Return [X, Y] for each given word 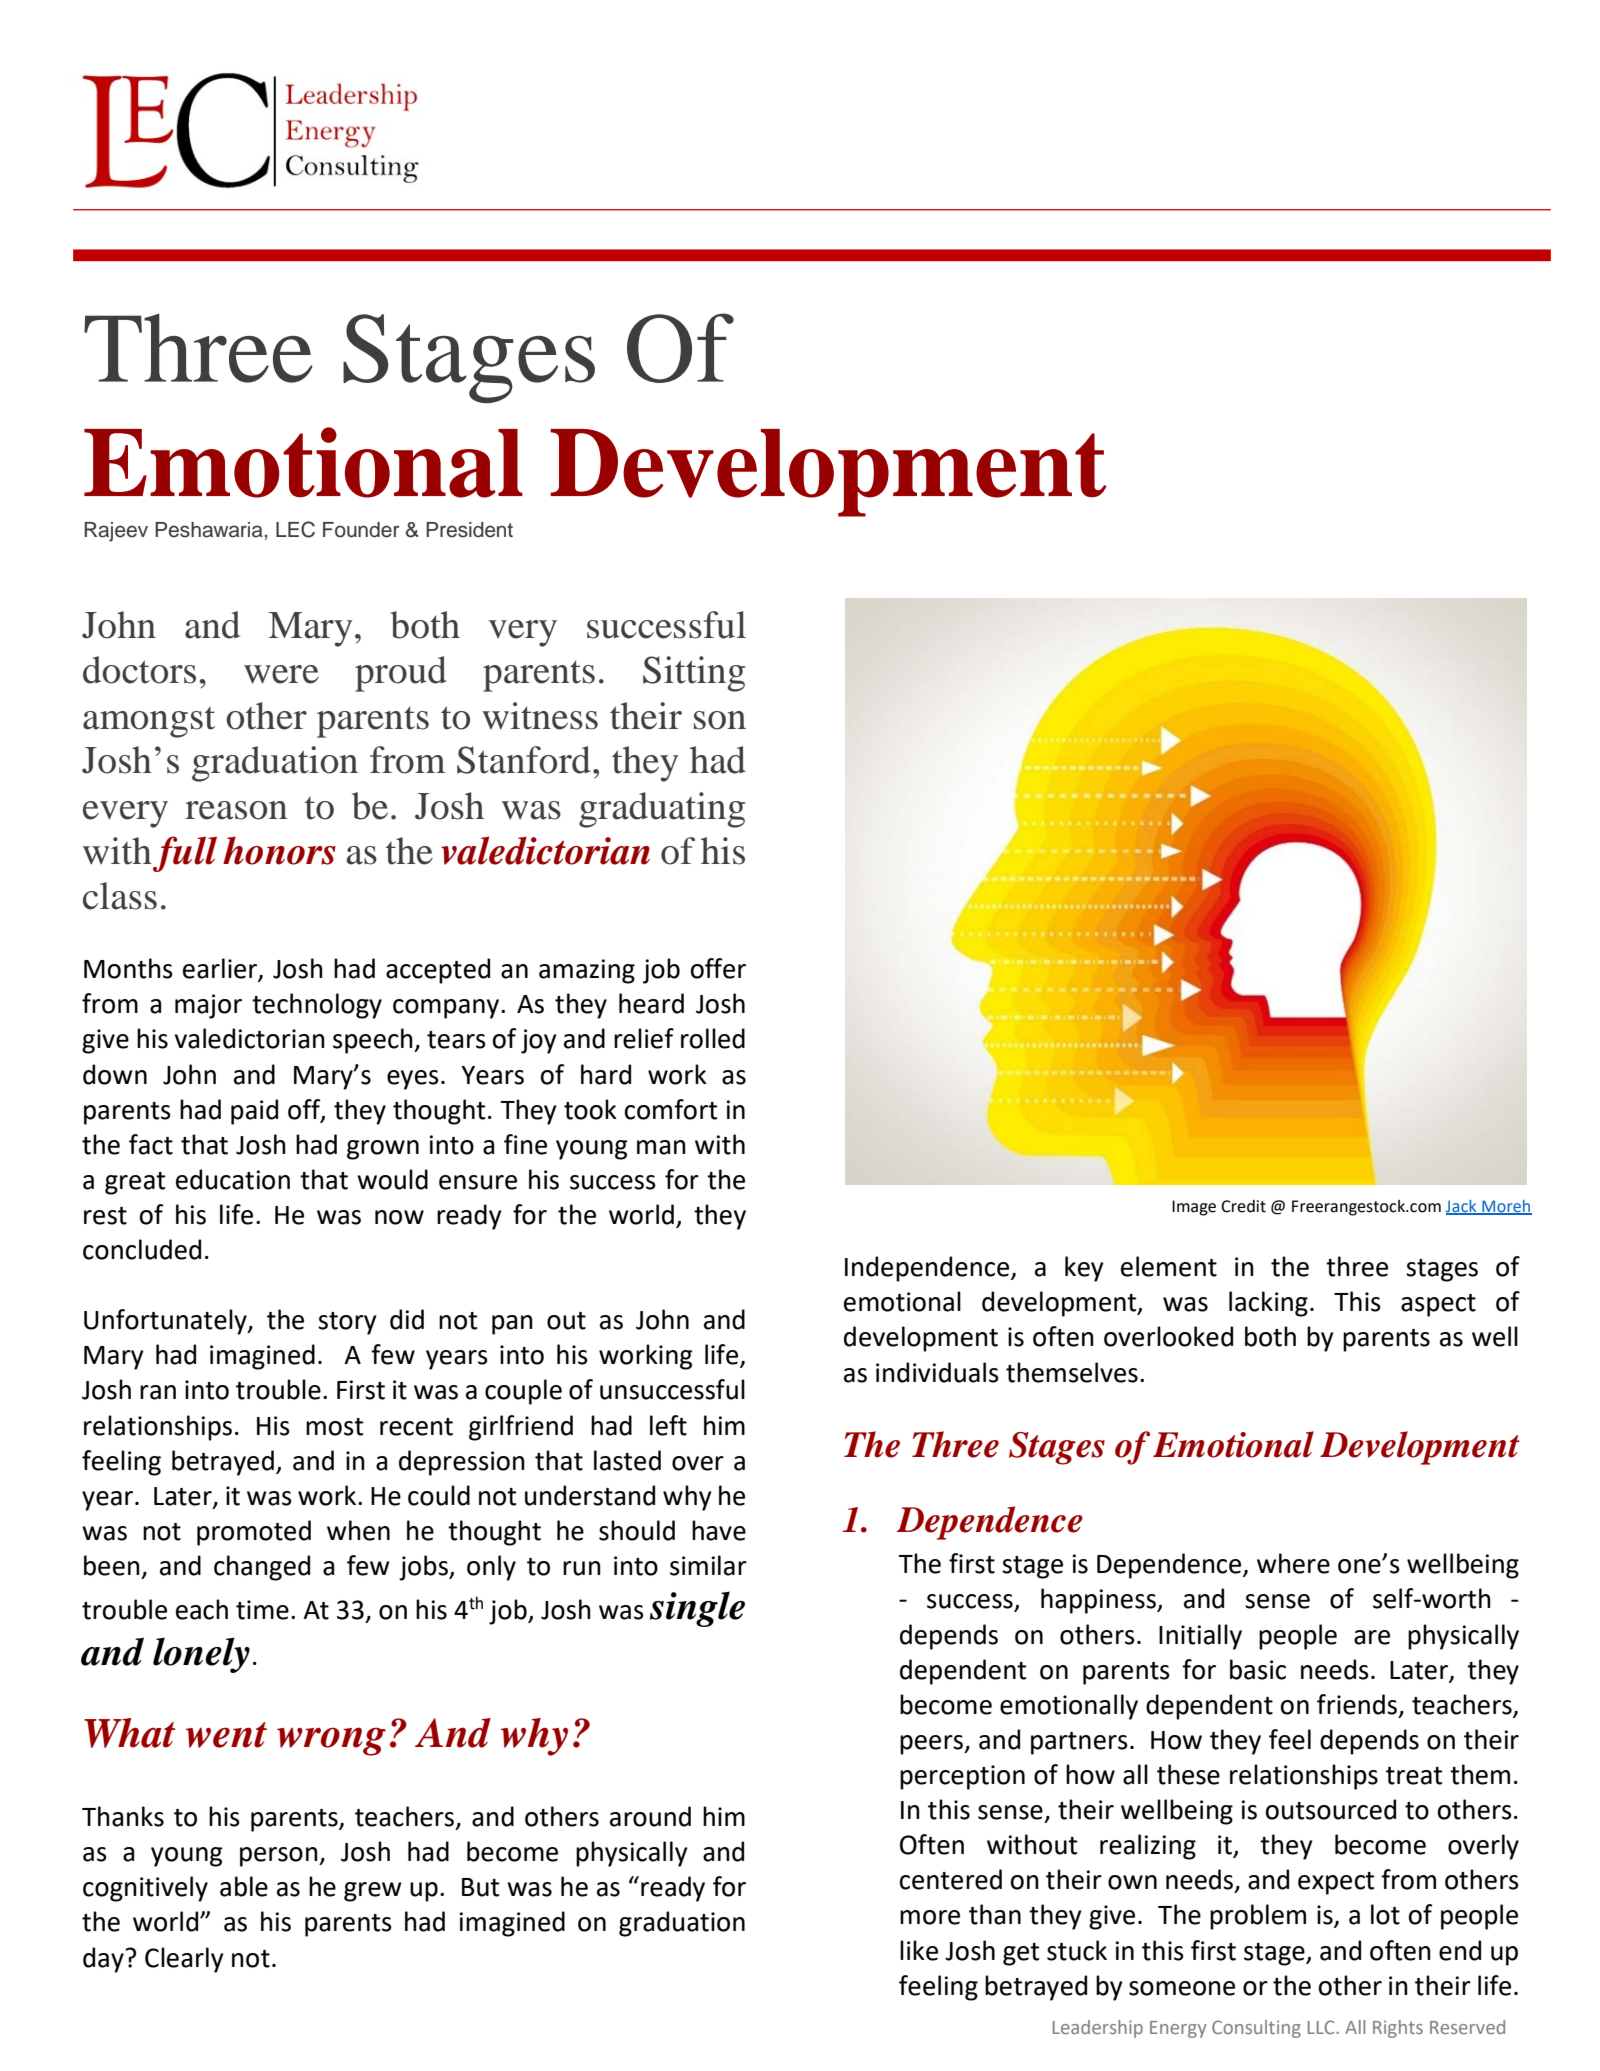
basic [1258, 1669]
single [697, 1609]
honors [279, 850]
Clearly [184, 1960]
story [347, 1323]
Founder [361, 530]
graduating [662, 810]
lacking [1268, 1304]
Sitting [694, 674]
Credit [1243, 1206]
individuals [937, 1372]
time [262, 1610]
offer [718, 968]
